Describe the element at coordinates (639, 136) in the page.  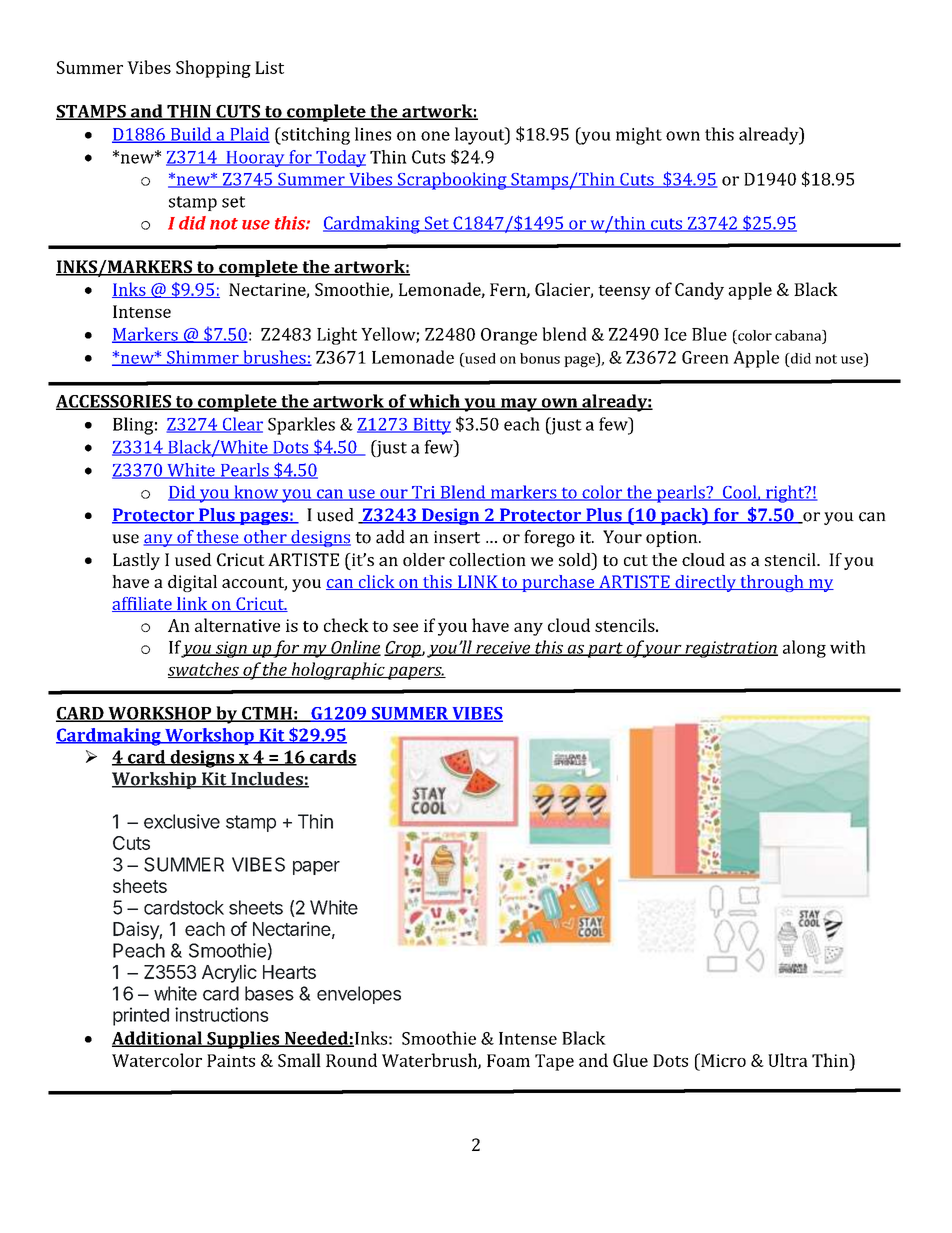
I see `might` at that location.
